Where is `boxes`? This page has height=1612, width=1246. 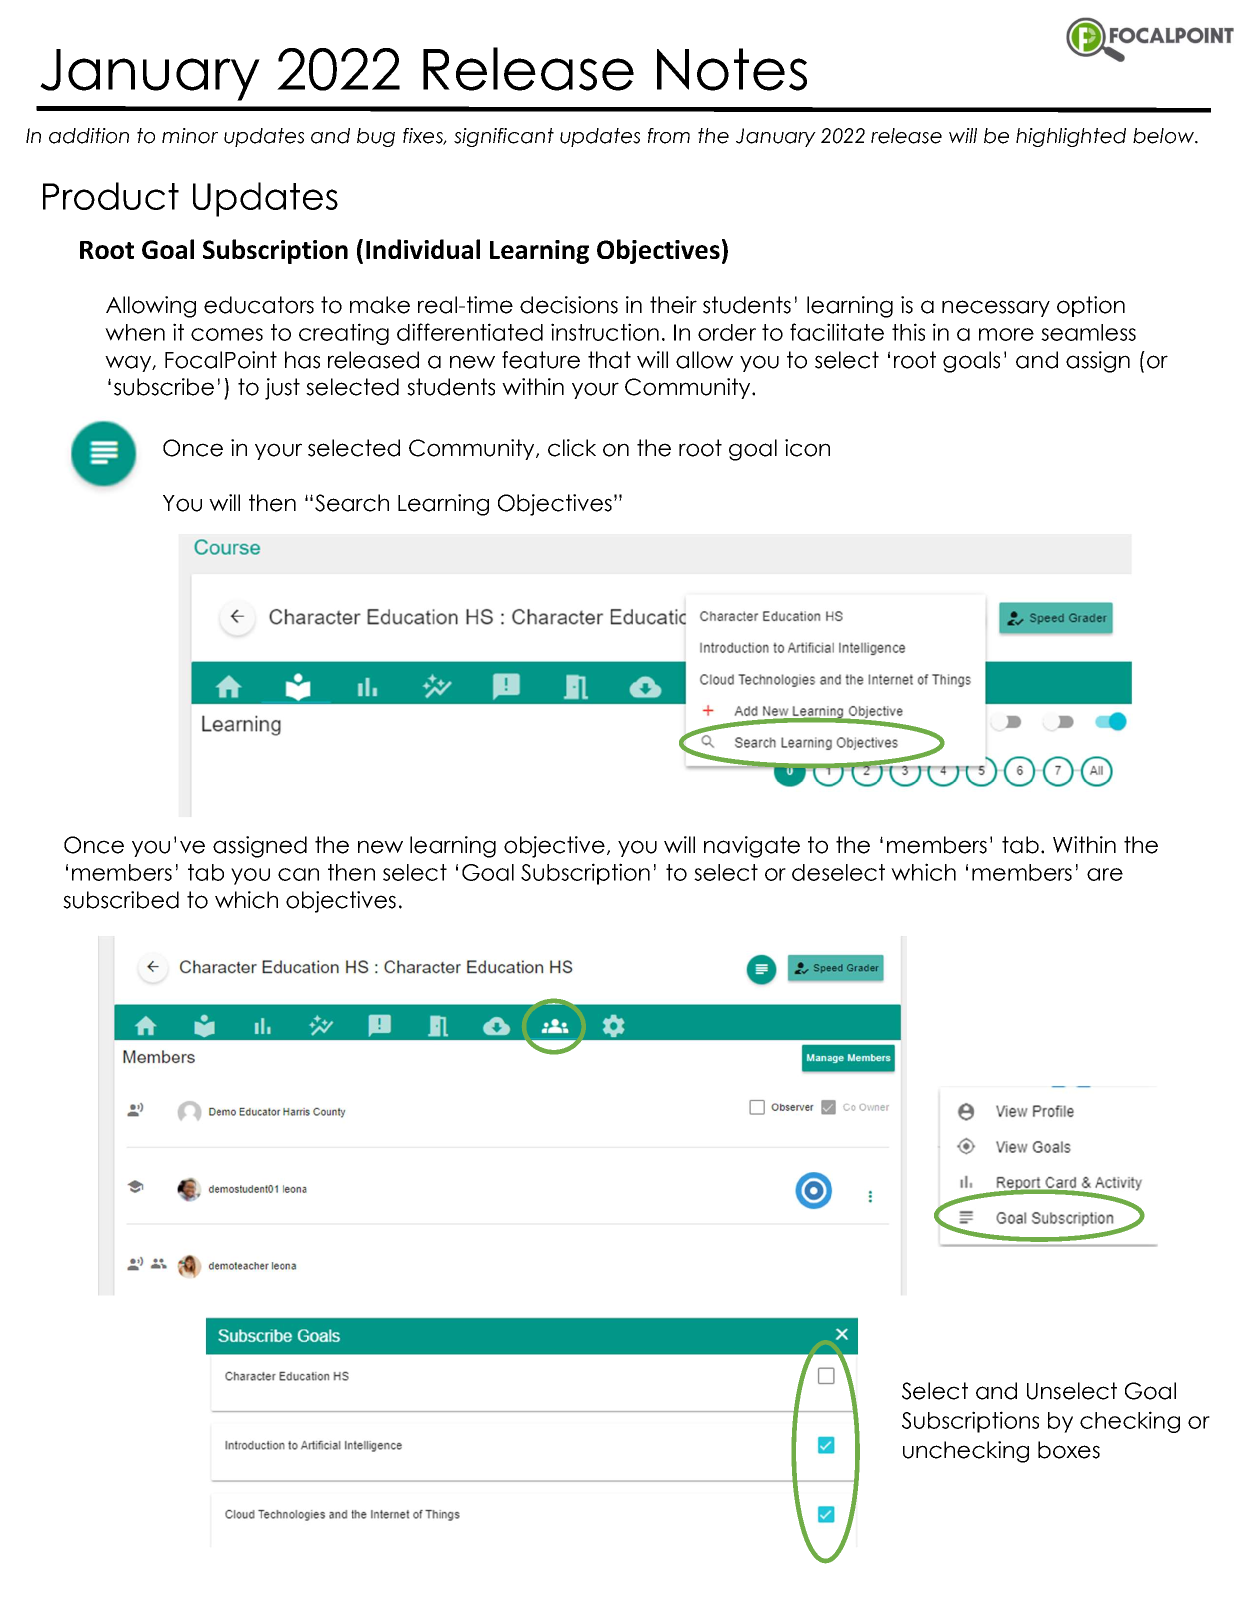
boxes is located at coordinates (1069, 1450).
